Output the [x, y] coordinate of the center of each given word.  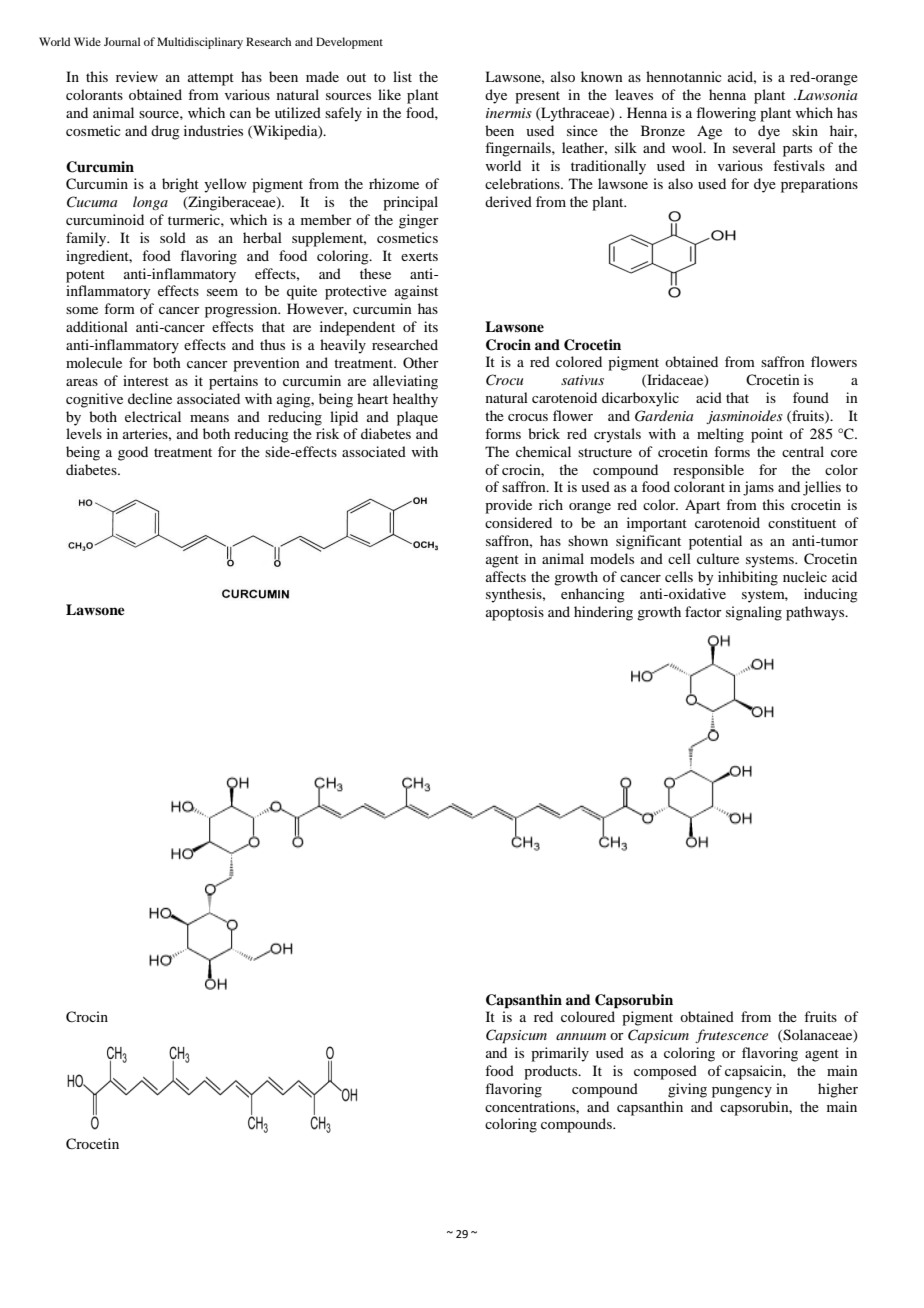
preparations [819, 185]
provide [508, 506]
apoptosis [515, 613]
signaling [754, 613]
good [133, 453]
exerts [419, 256]
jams [758, 488]
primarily [560, 1054]
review [137, 76]
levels [84, 433]
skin [805, 130]
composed [665, 1072]
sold [173, 237]
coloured [588, 1016]
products [552, 1072]
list [402, 76]
